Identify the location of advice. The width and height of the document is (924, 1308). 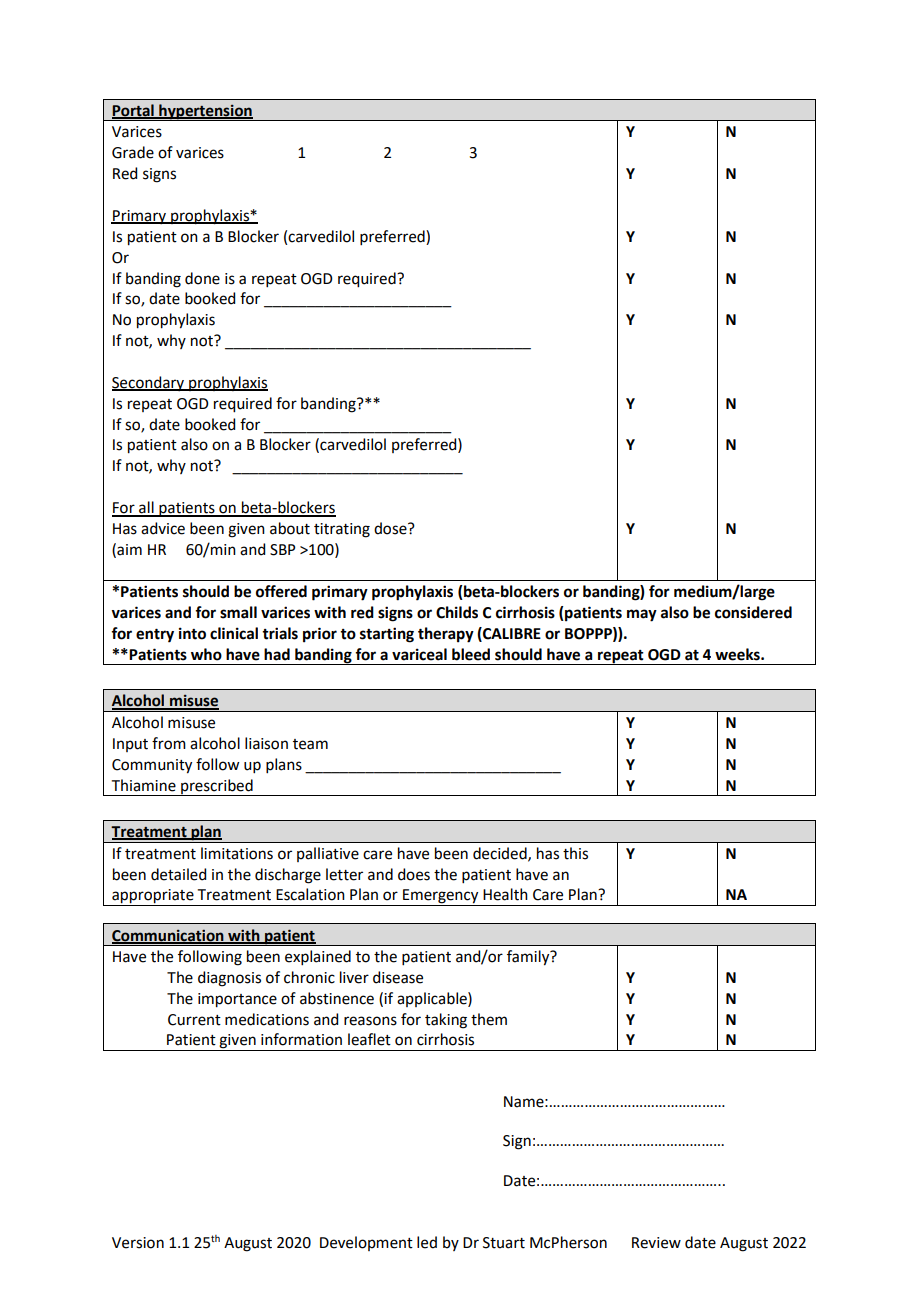
(163, 528).
